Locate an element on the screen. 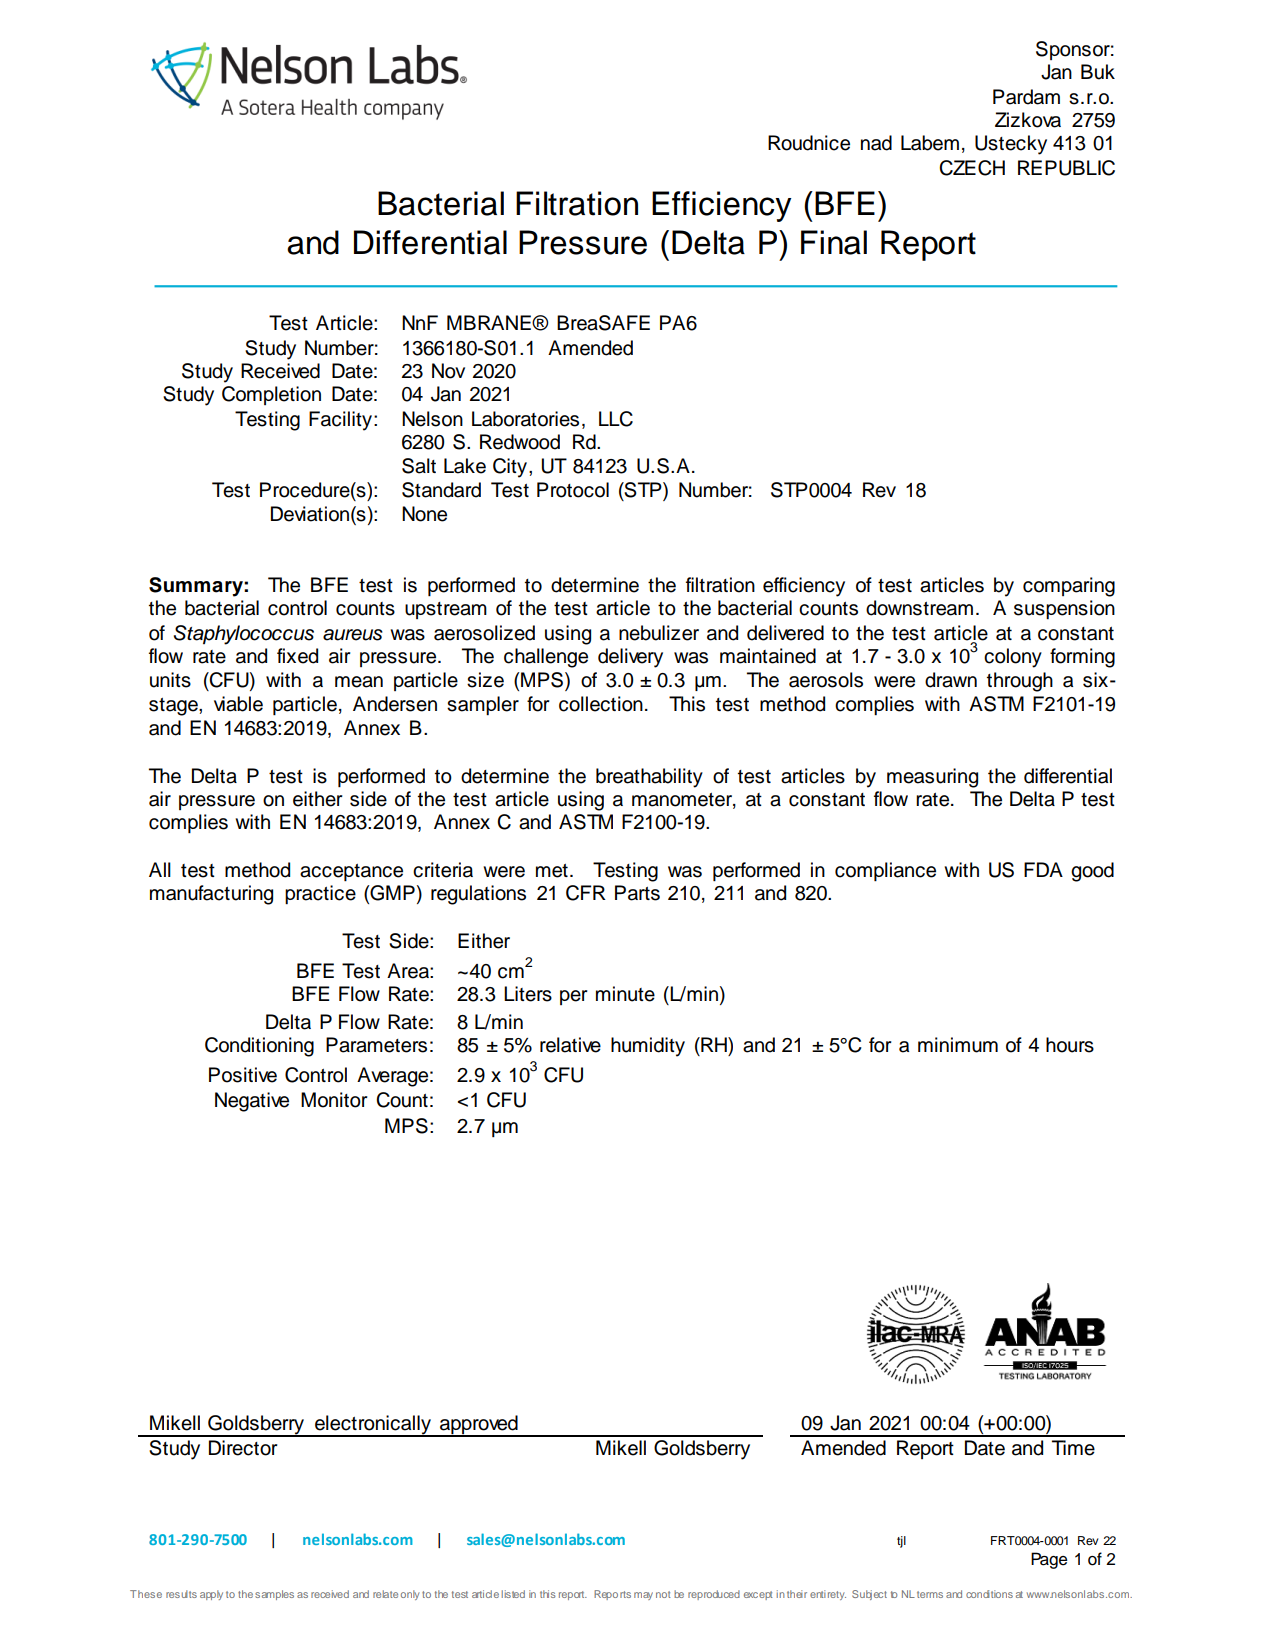 The height and width of the screenshot is (1635, 1263). minimum is located at coordinates (958, 1045).
